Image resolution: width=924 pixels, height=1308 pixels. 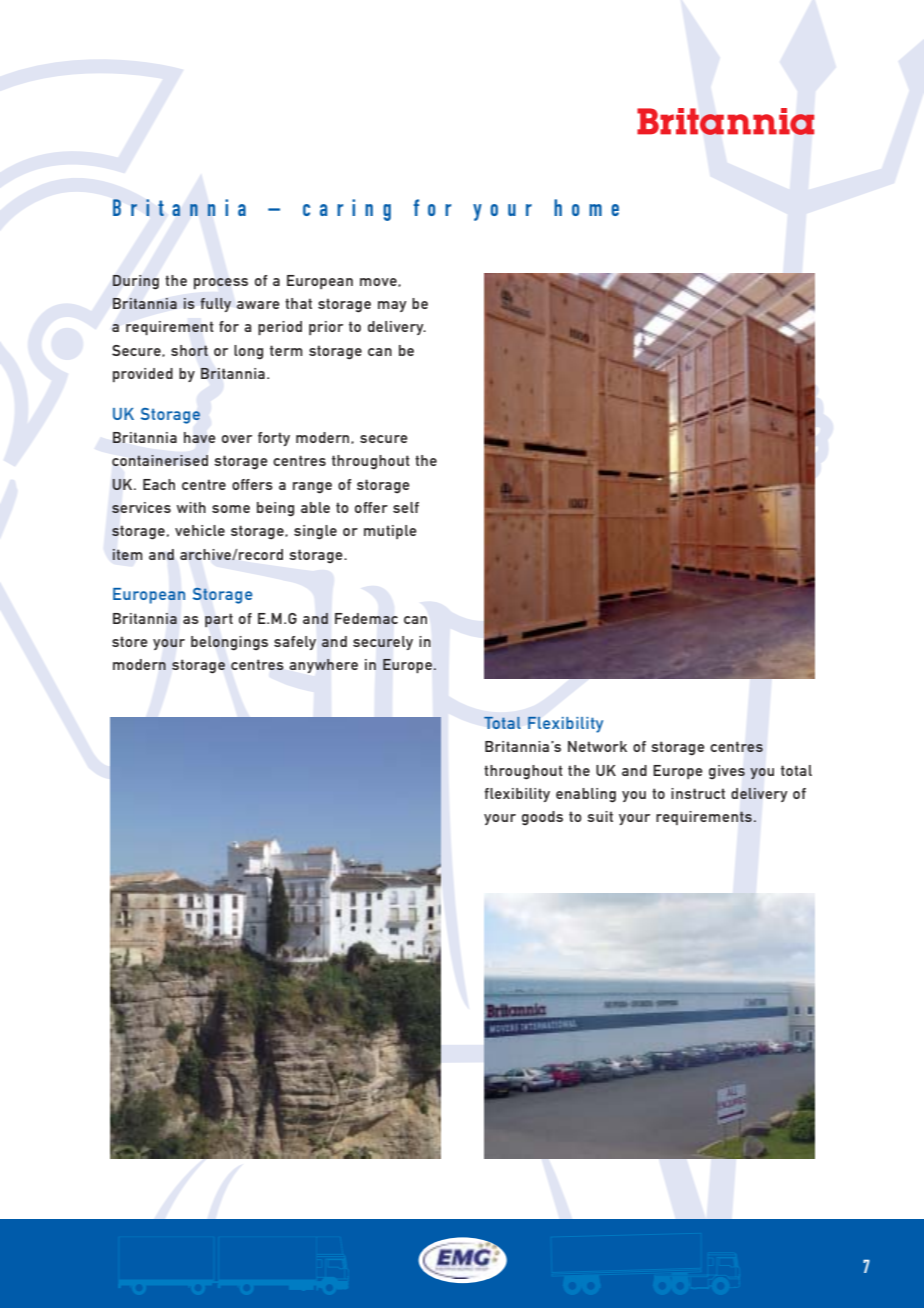 I want to click on process, so click(x=221, y=283).
